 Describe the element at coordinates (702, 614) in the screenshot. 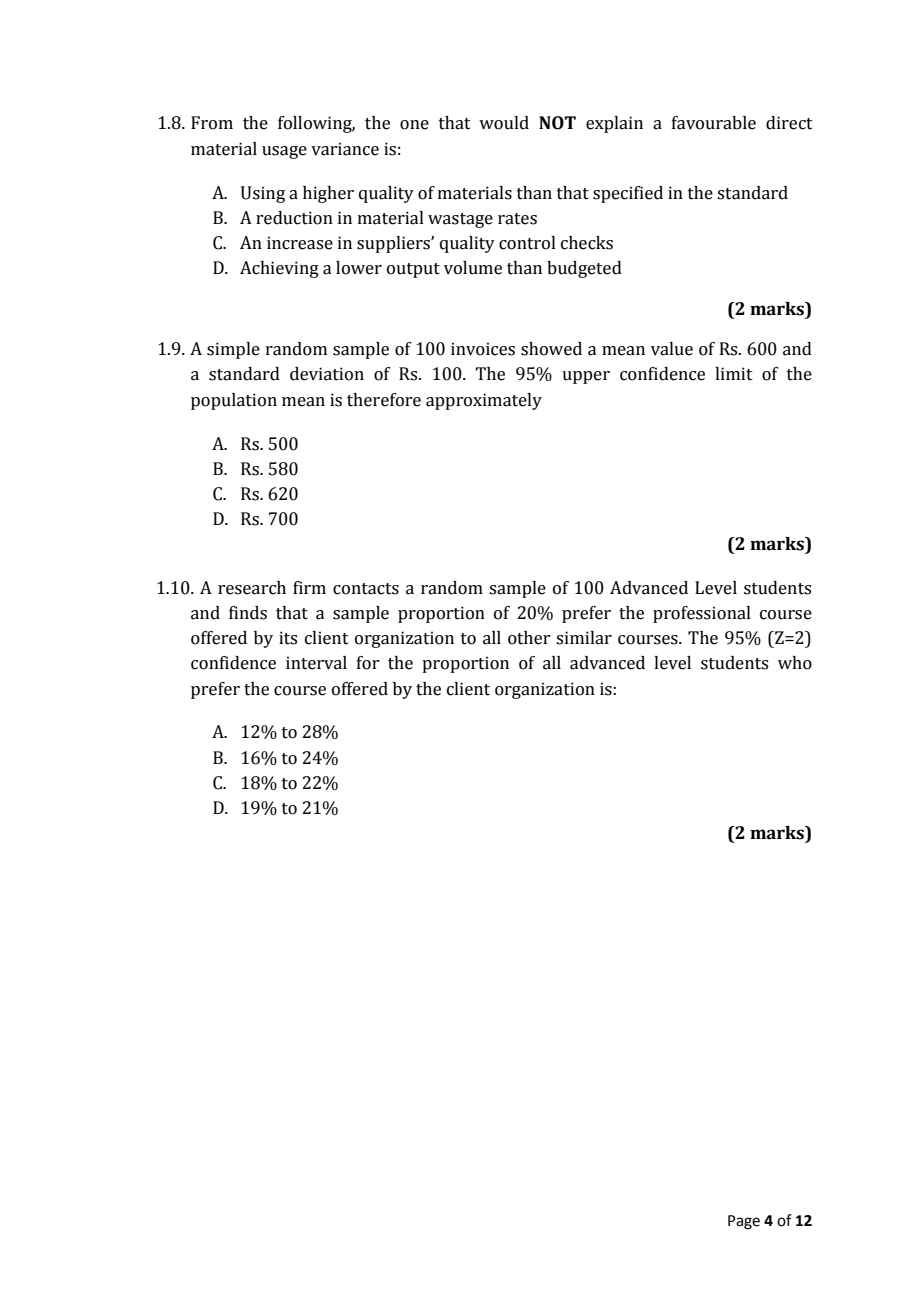

I see `professional` at that location.
